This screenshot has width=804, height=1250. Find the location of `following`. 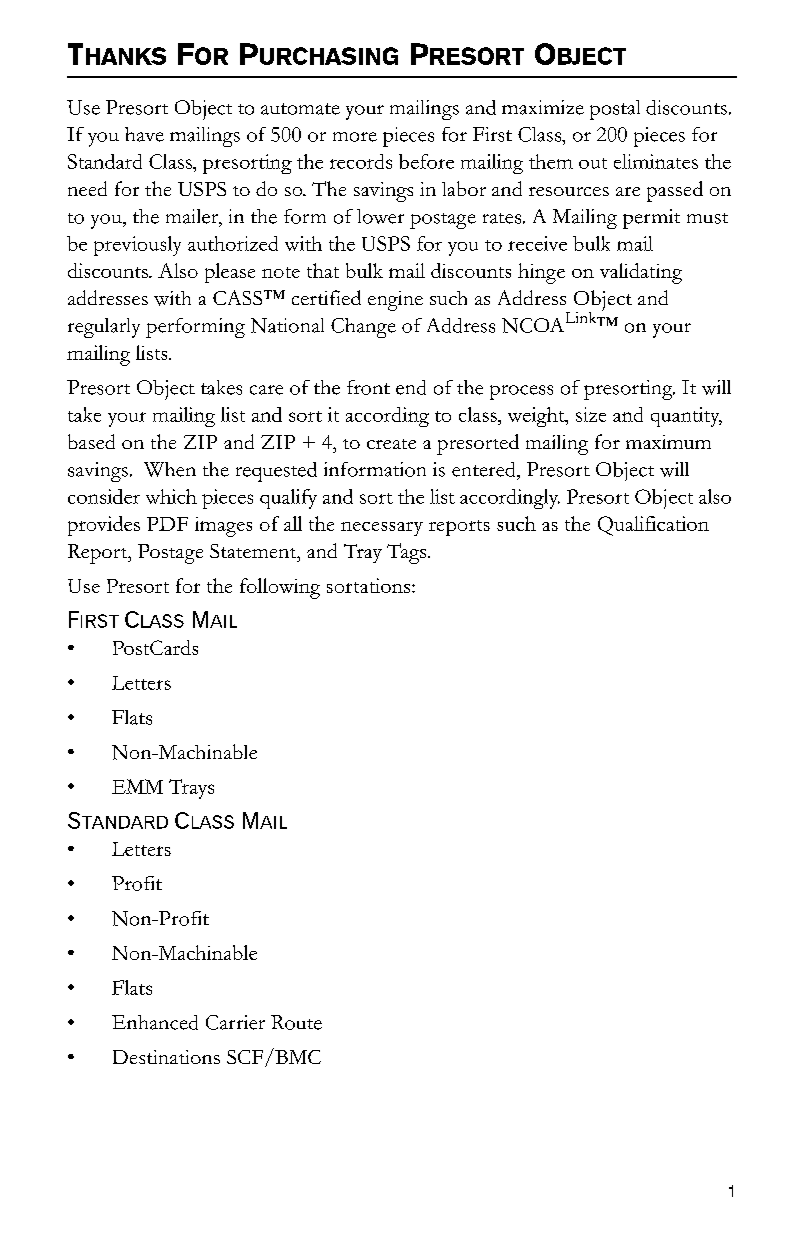

following is located at coordinates (280, 588).
